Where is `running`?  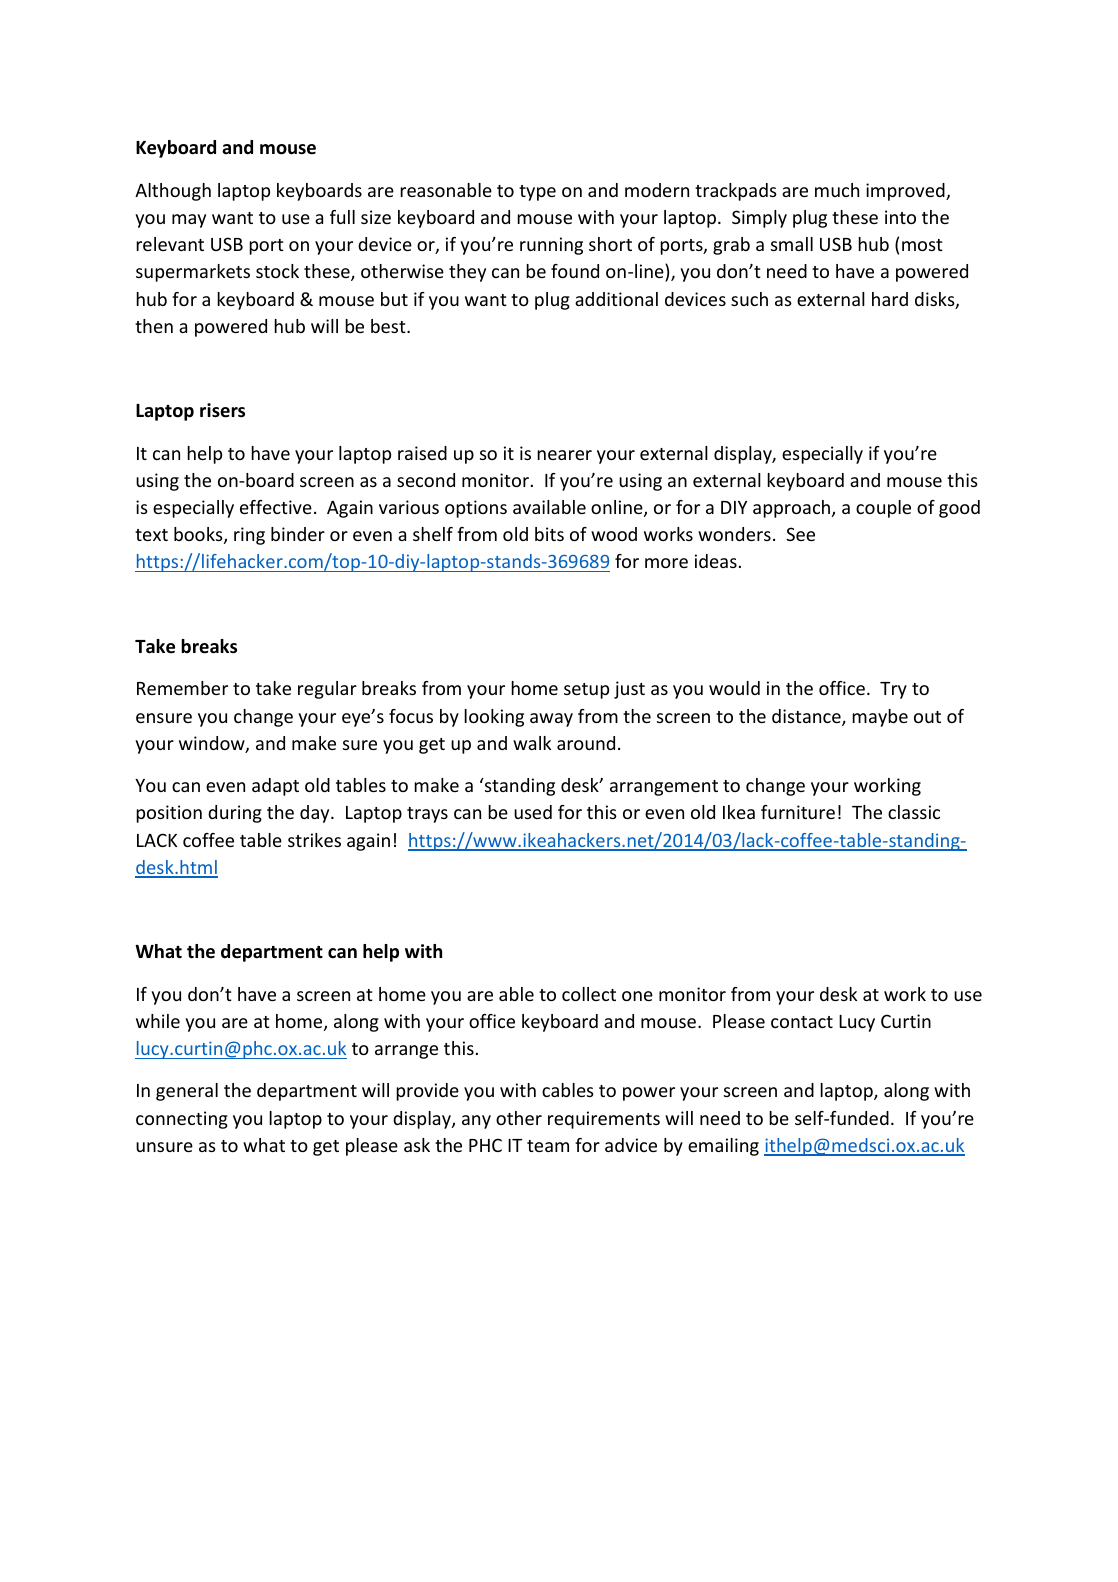 running is located at coordinates (551, 246).
